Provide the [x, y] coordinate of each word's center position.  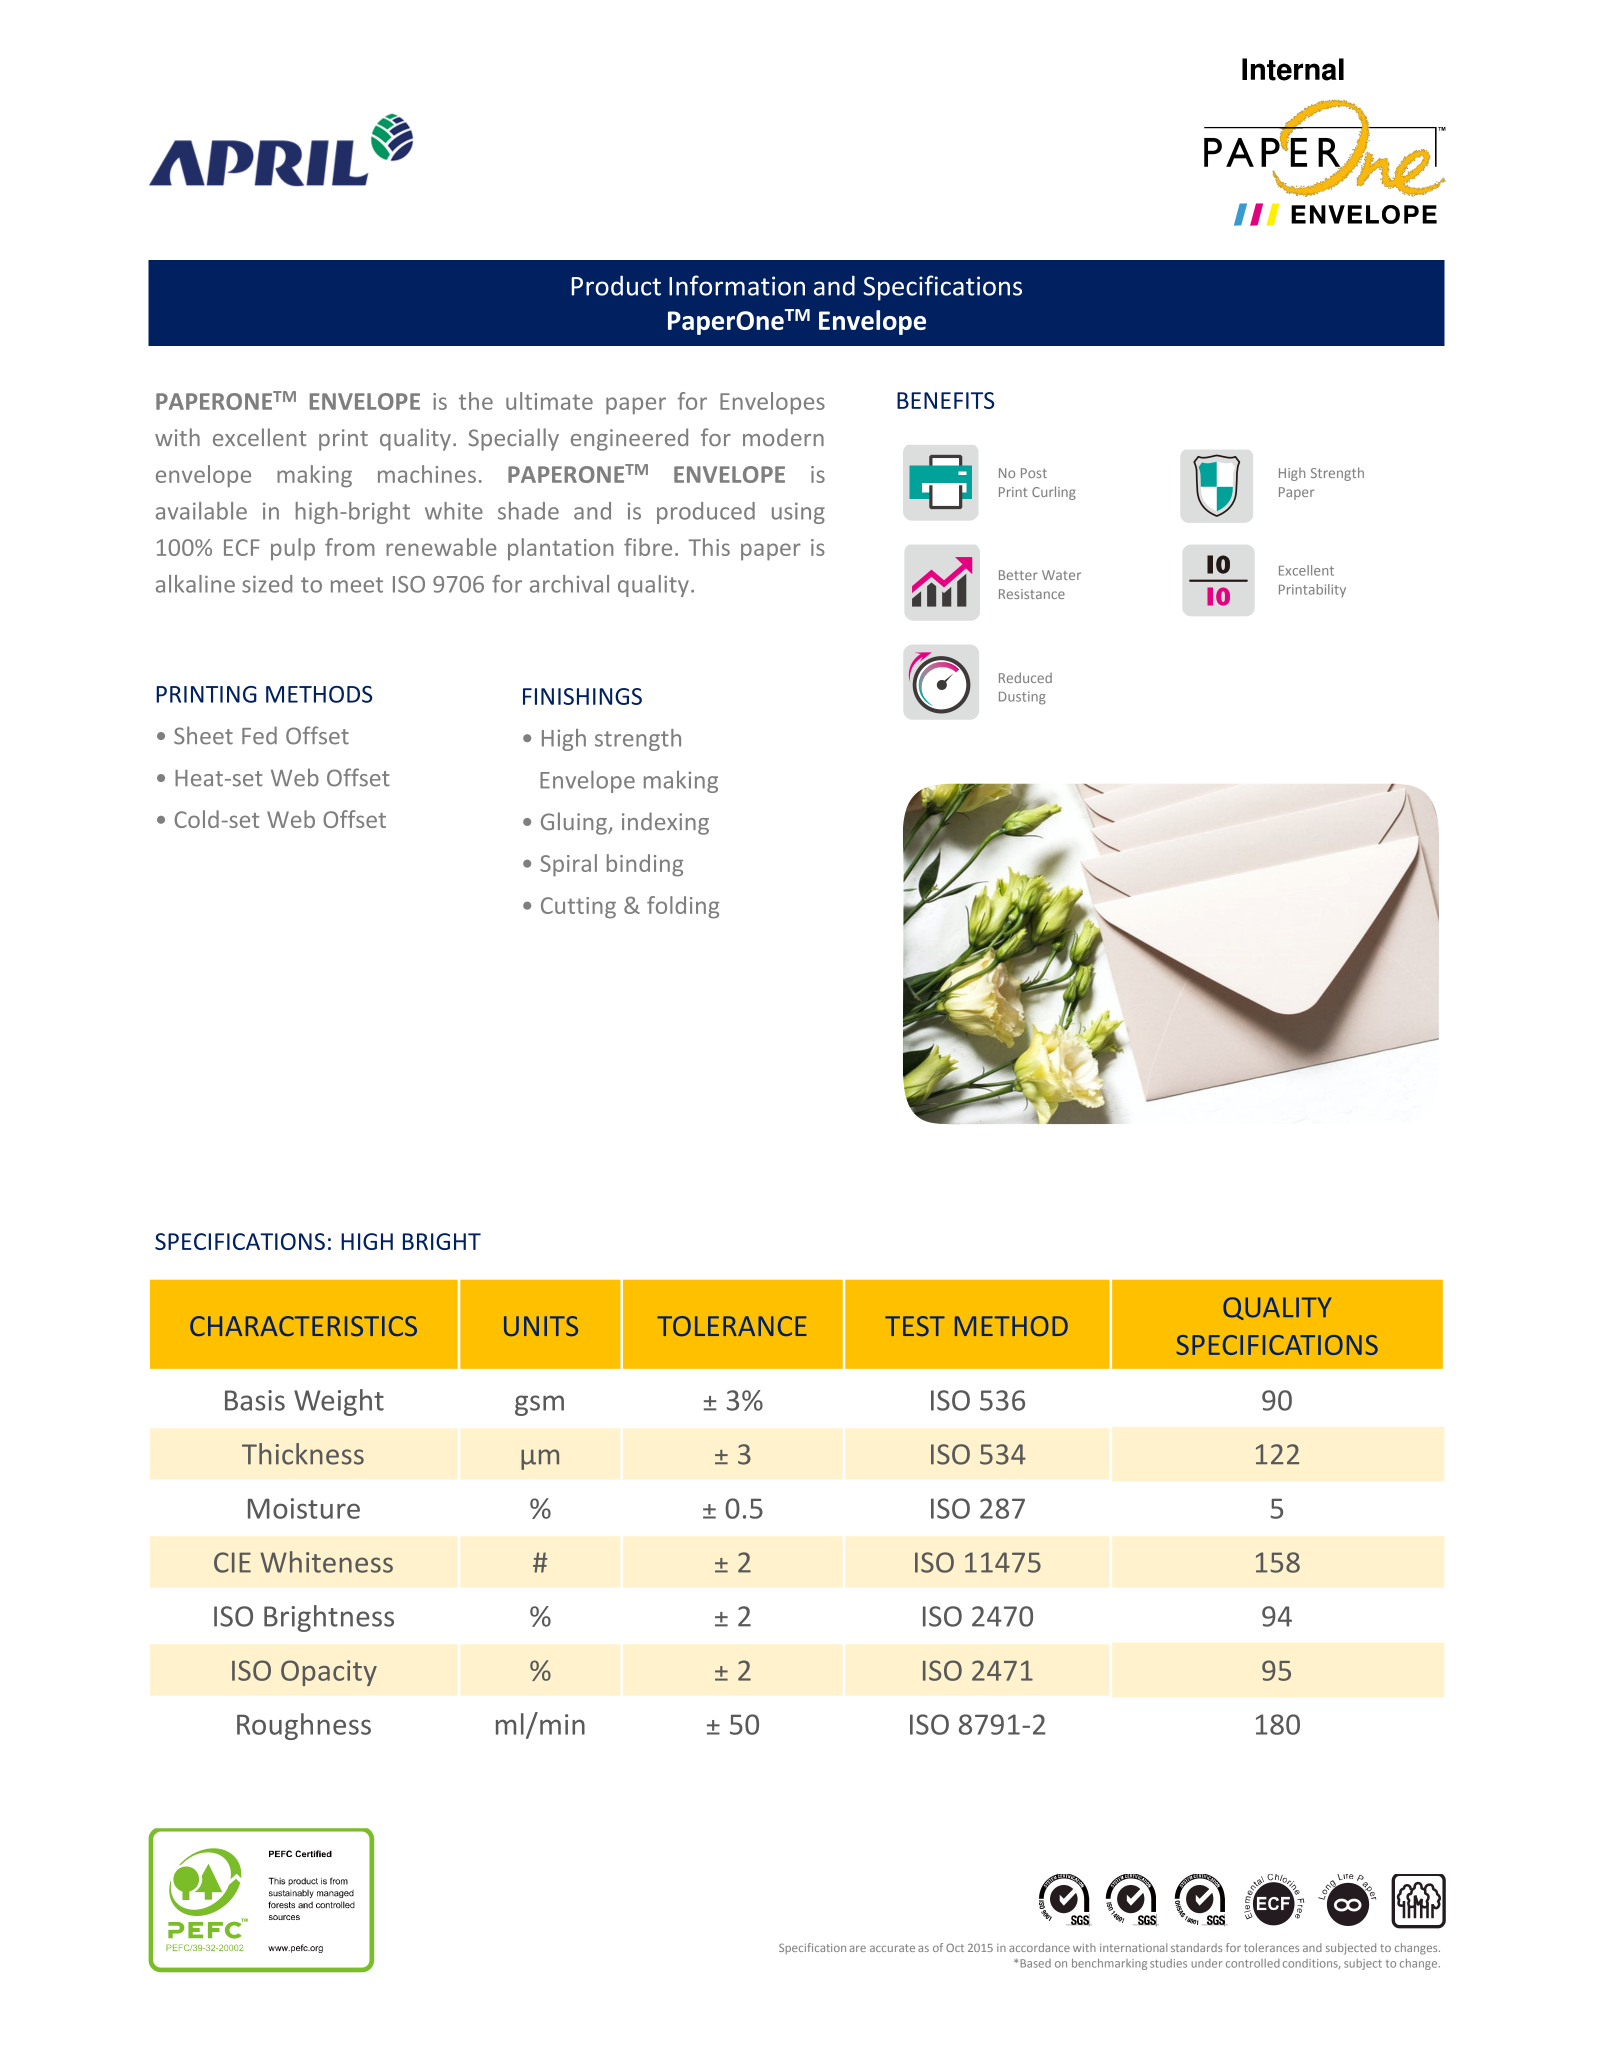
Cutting [578, 908]
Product [616, 285]
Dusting [1022, 698]
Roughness [304, 1726]
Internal [1293, 69]
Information [737, 285]
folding [683, 907]
